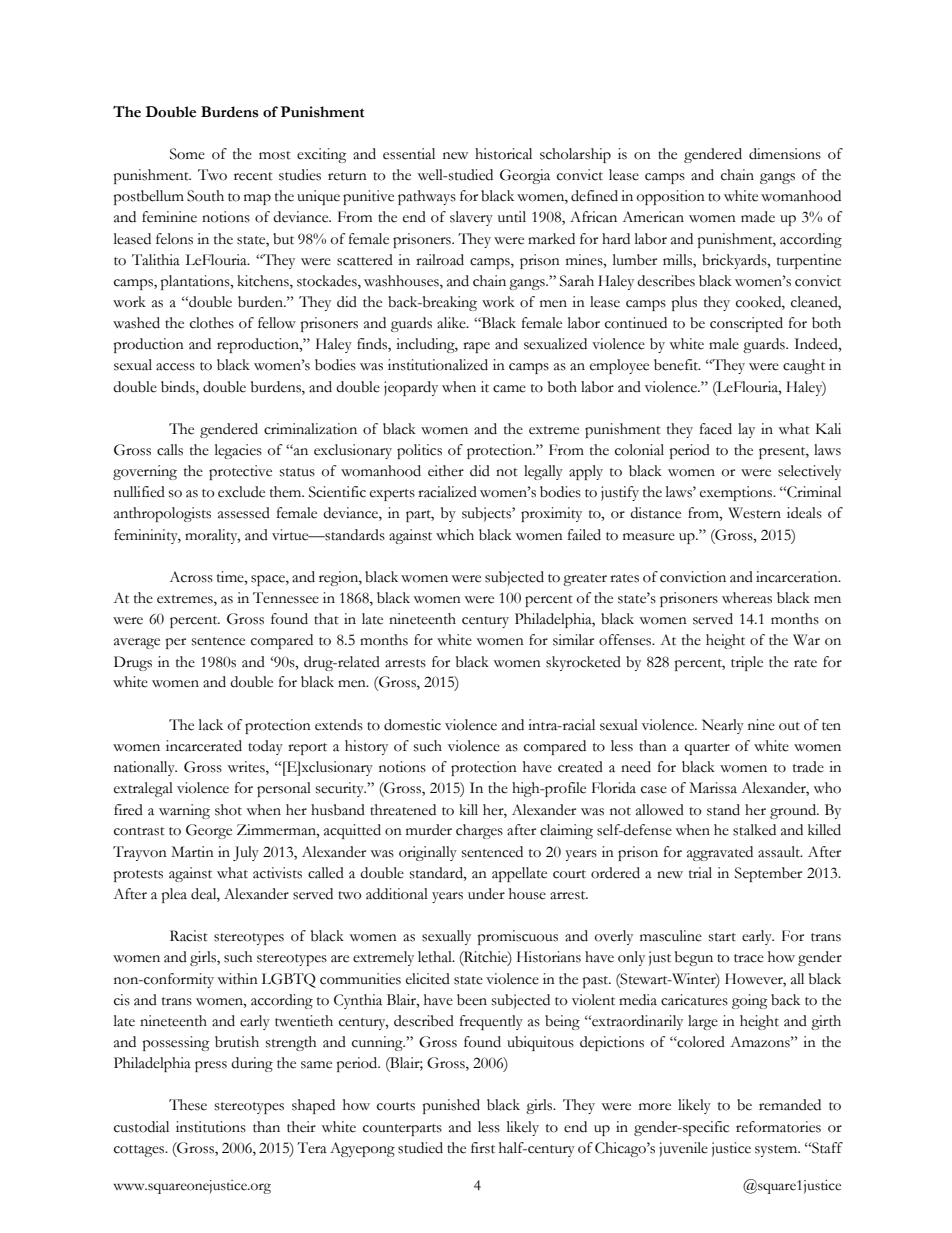  What do you see at coordinates (758, 217) in the screenshot?
I see `made` at bounding box center [758, 217].
